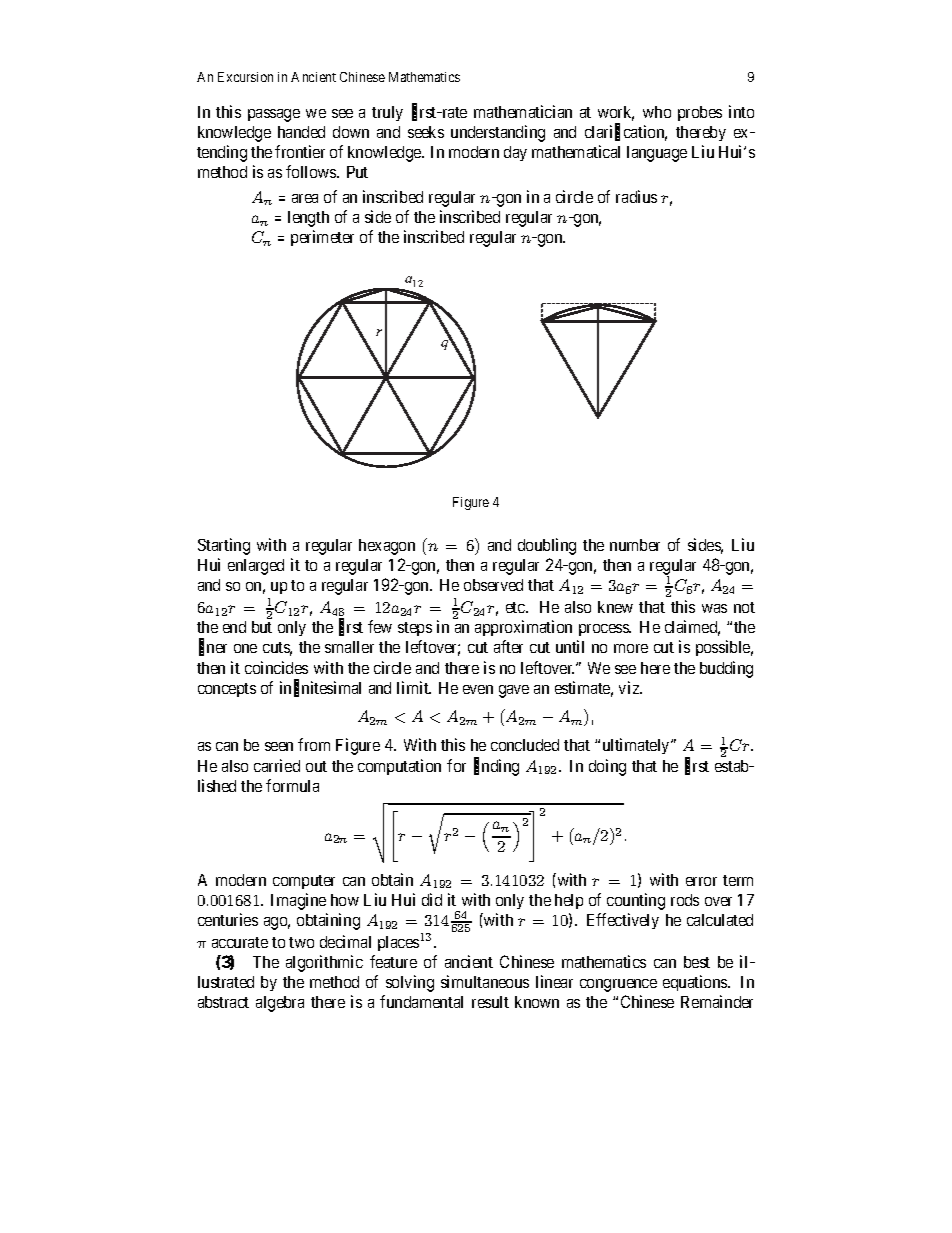  I want to click on understanding, so click(498, 133).
